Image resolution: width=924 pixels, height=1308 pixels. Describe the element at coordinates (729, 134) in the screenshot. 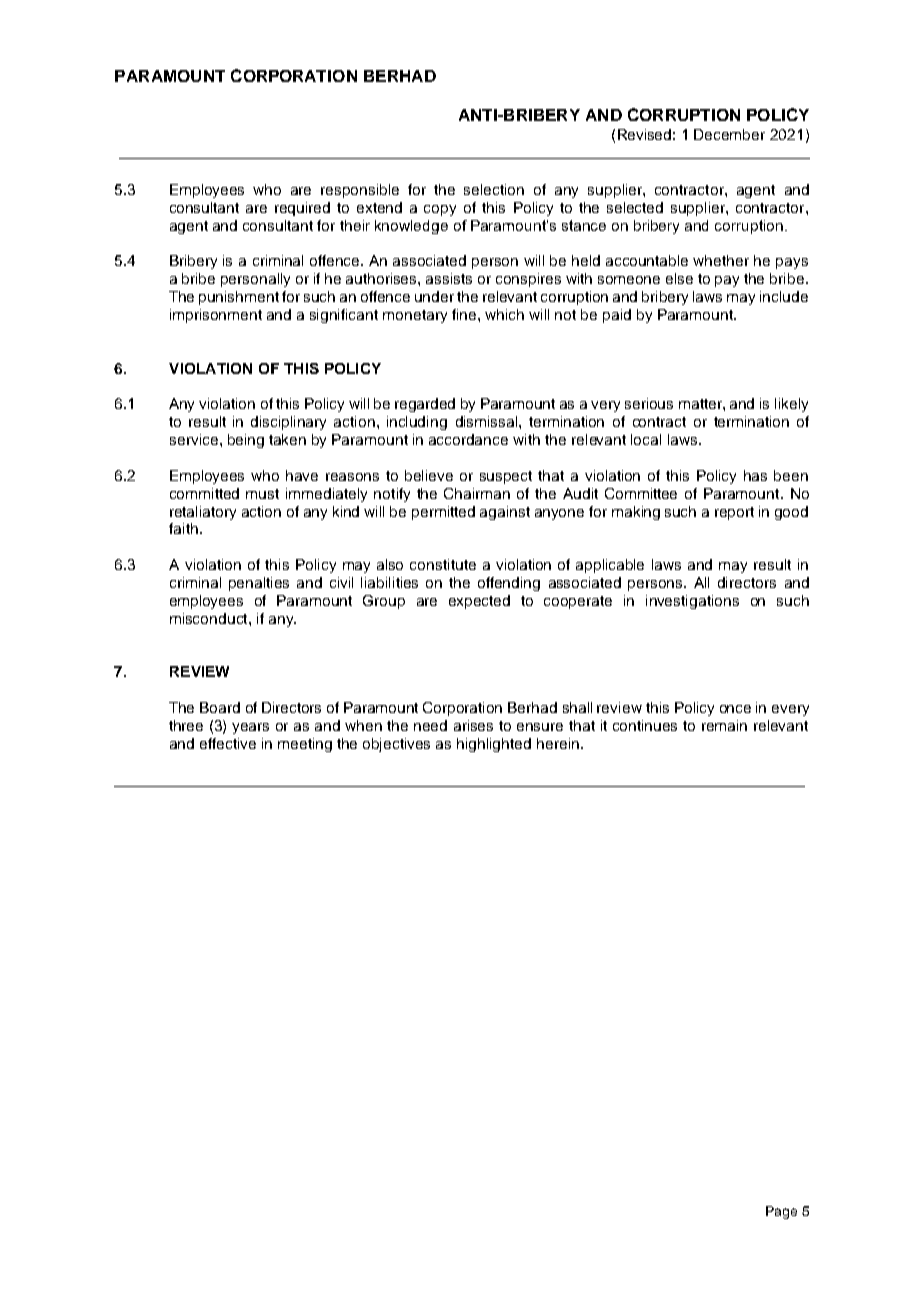

I see `December` at that location.
